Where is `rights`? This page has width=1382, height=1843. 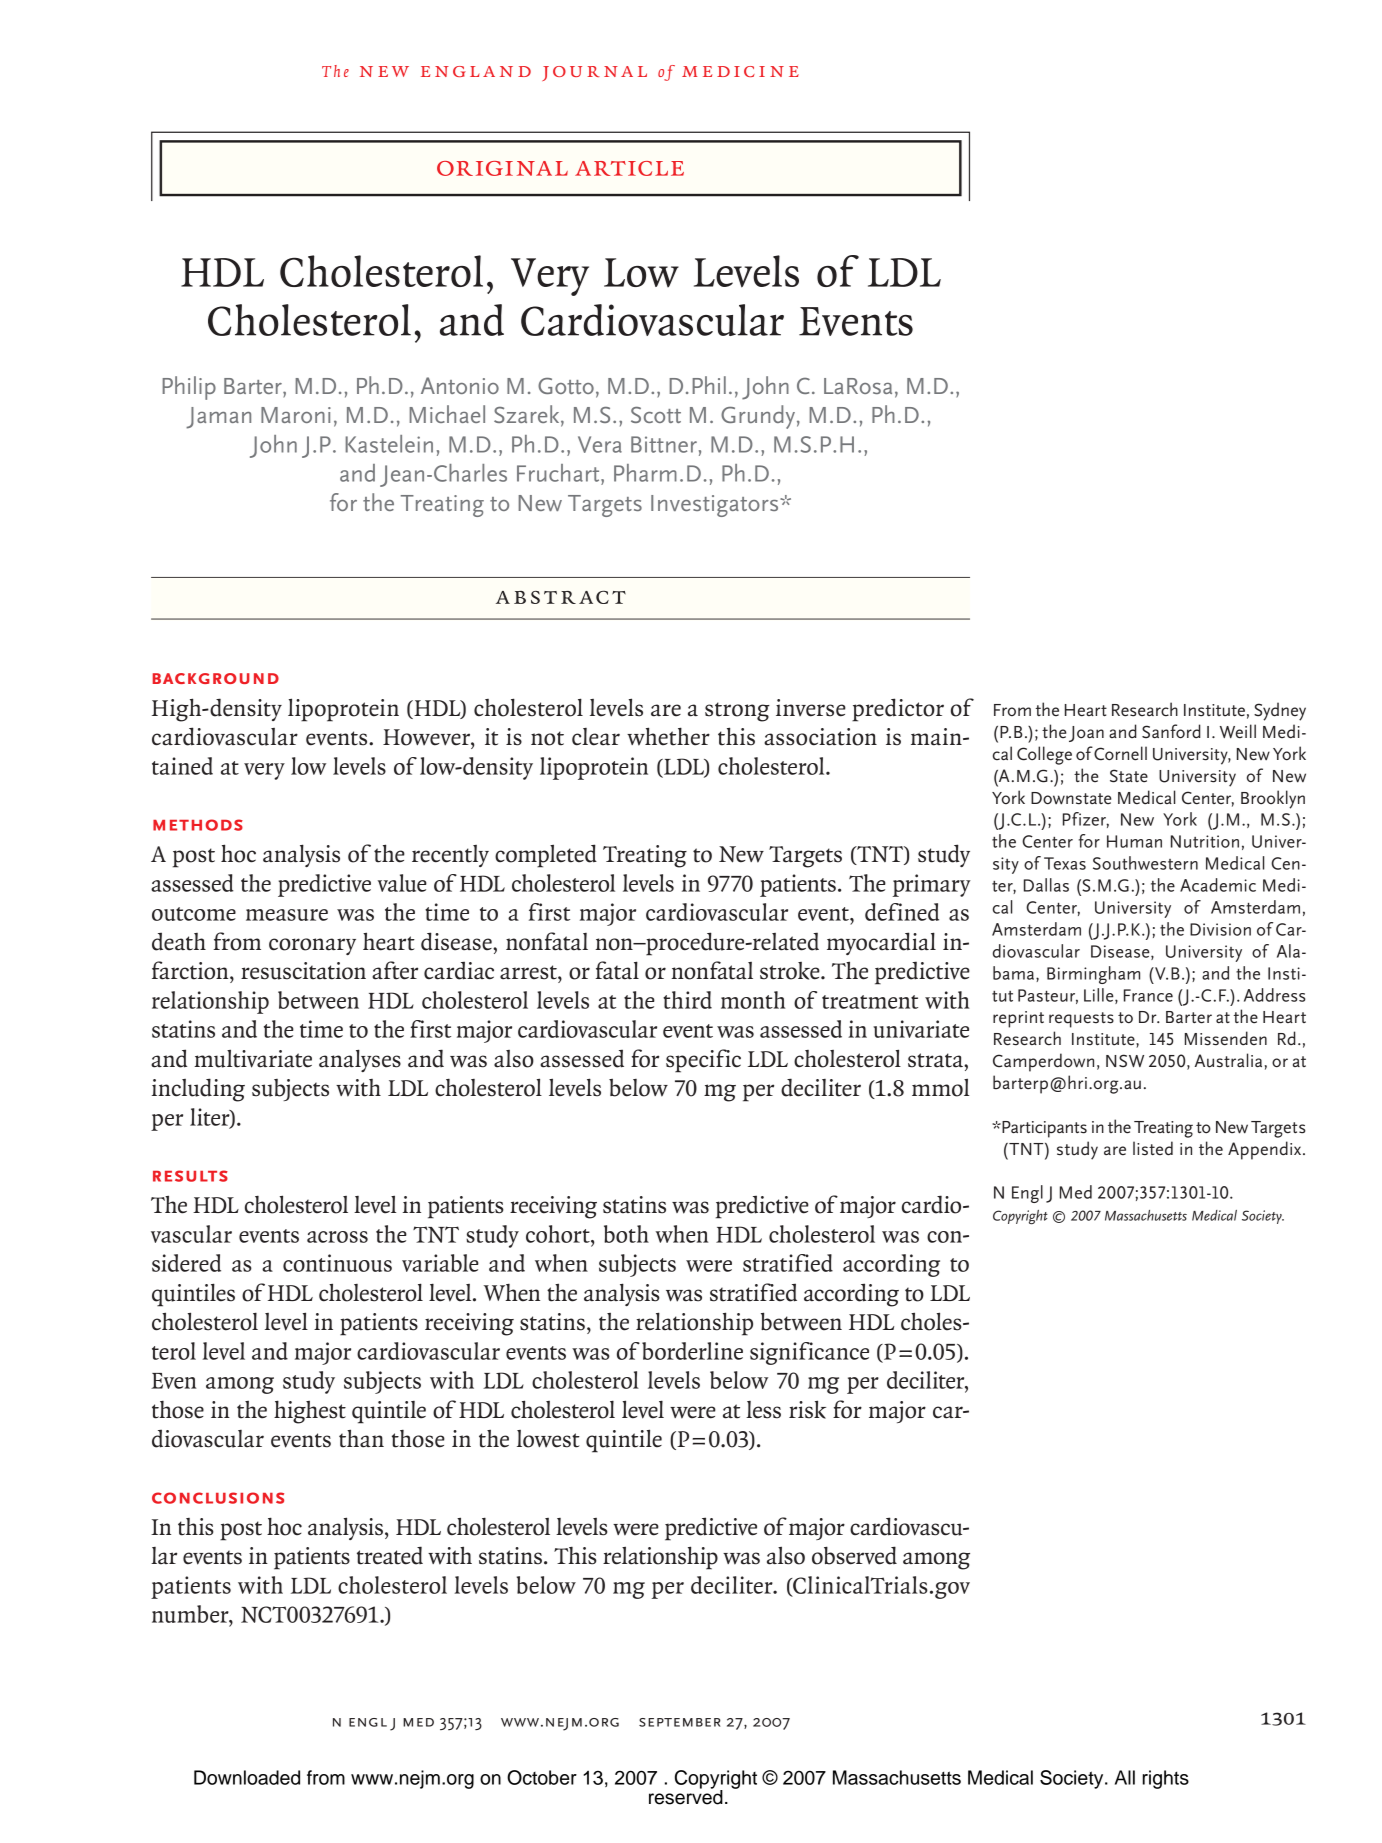
rights is located at coordinates (1166, 1779).
